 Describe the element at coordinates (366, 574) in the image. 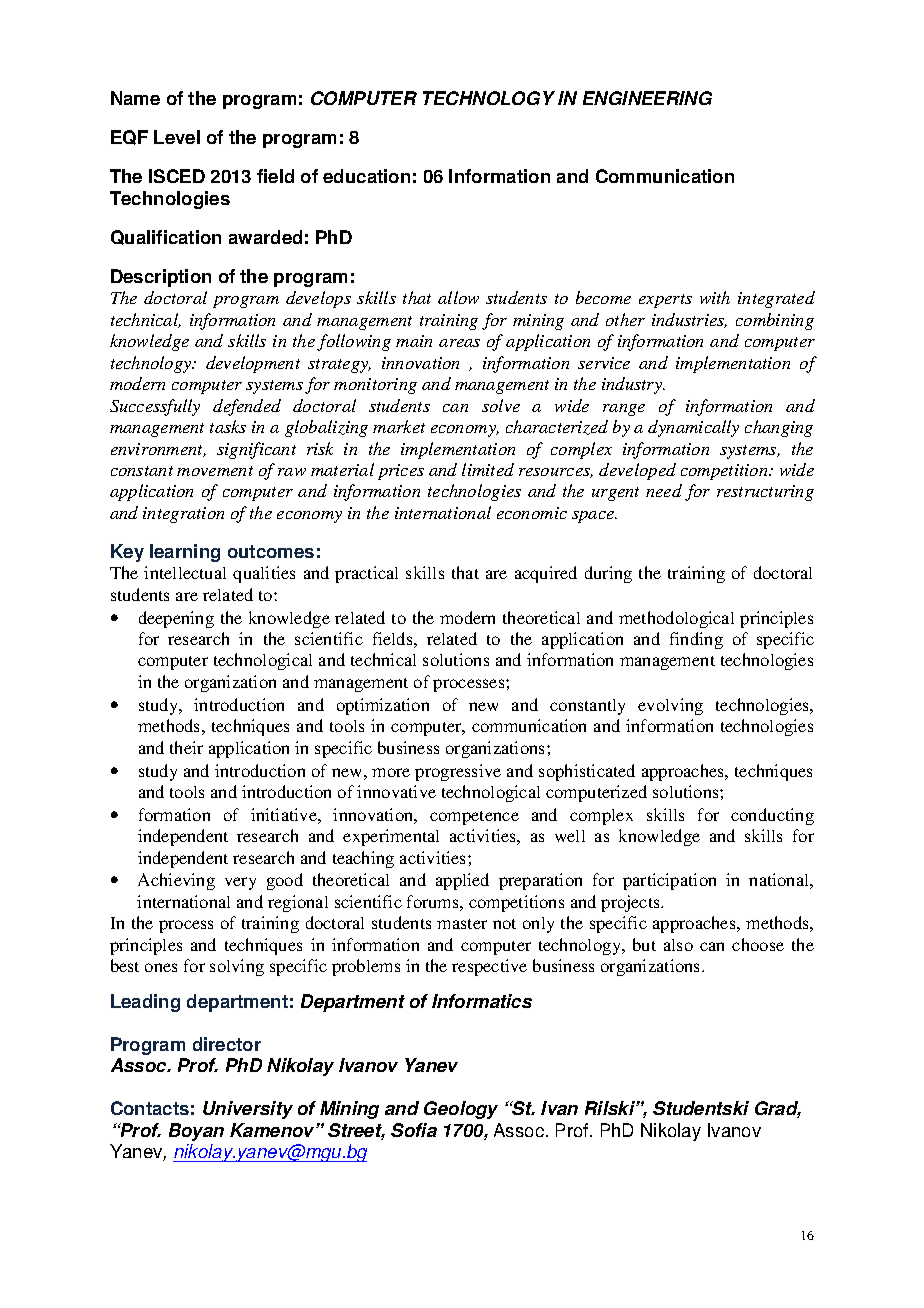

I see `practical` at that location.
